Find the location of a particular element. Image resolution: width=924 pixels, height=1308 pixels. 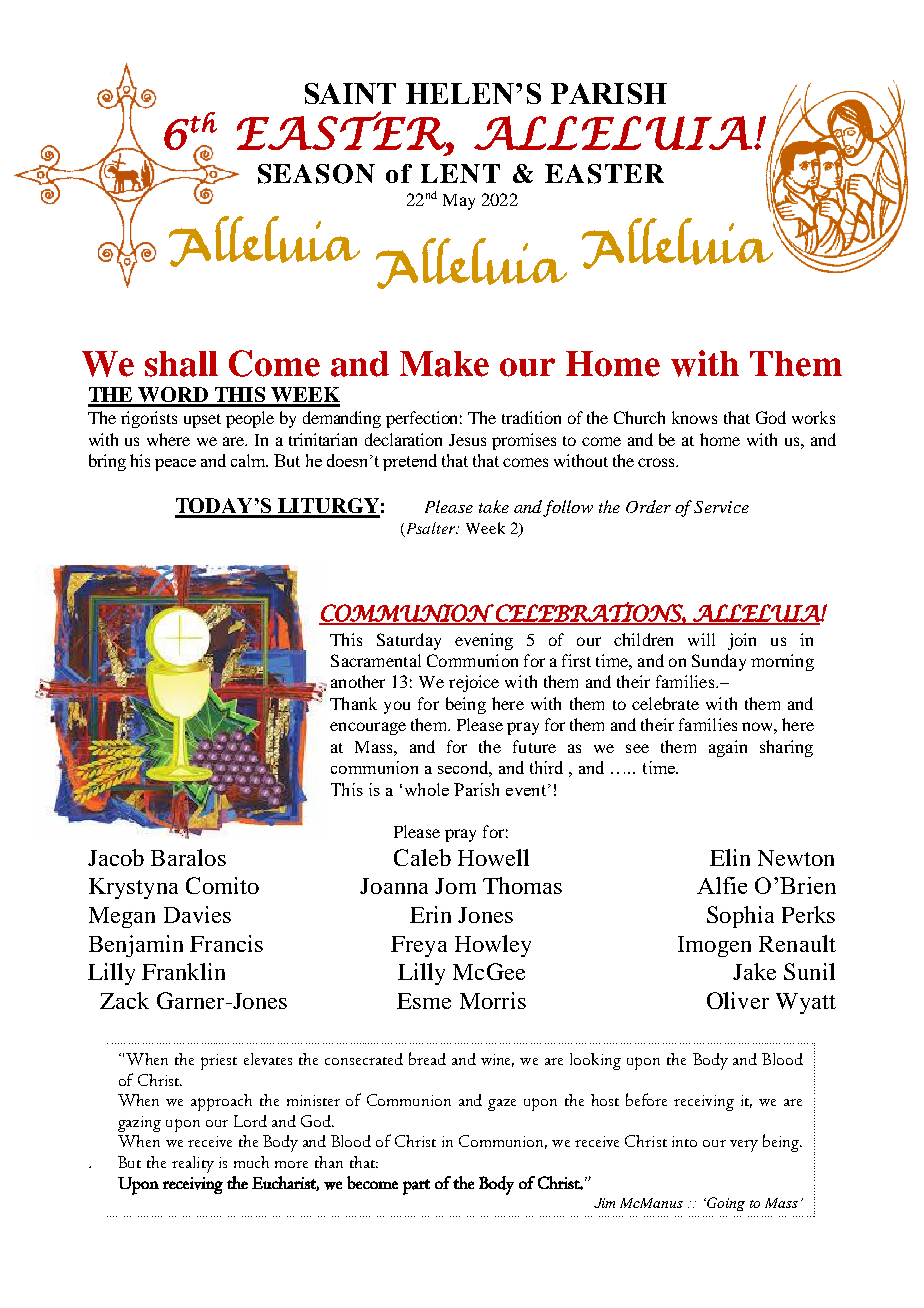

join is located at coordinates (742, 641).
